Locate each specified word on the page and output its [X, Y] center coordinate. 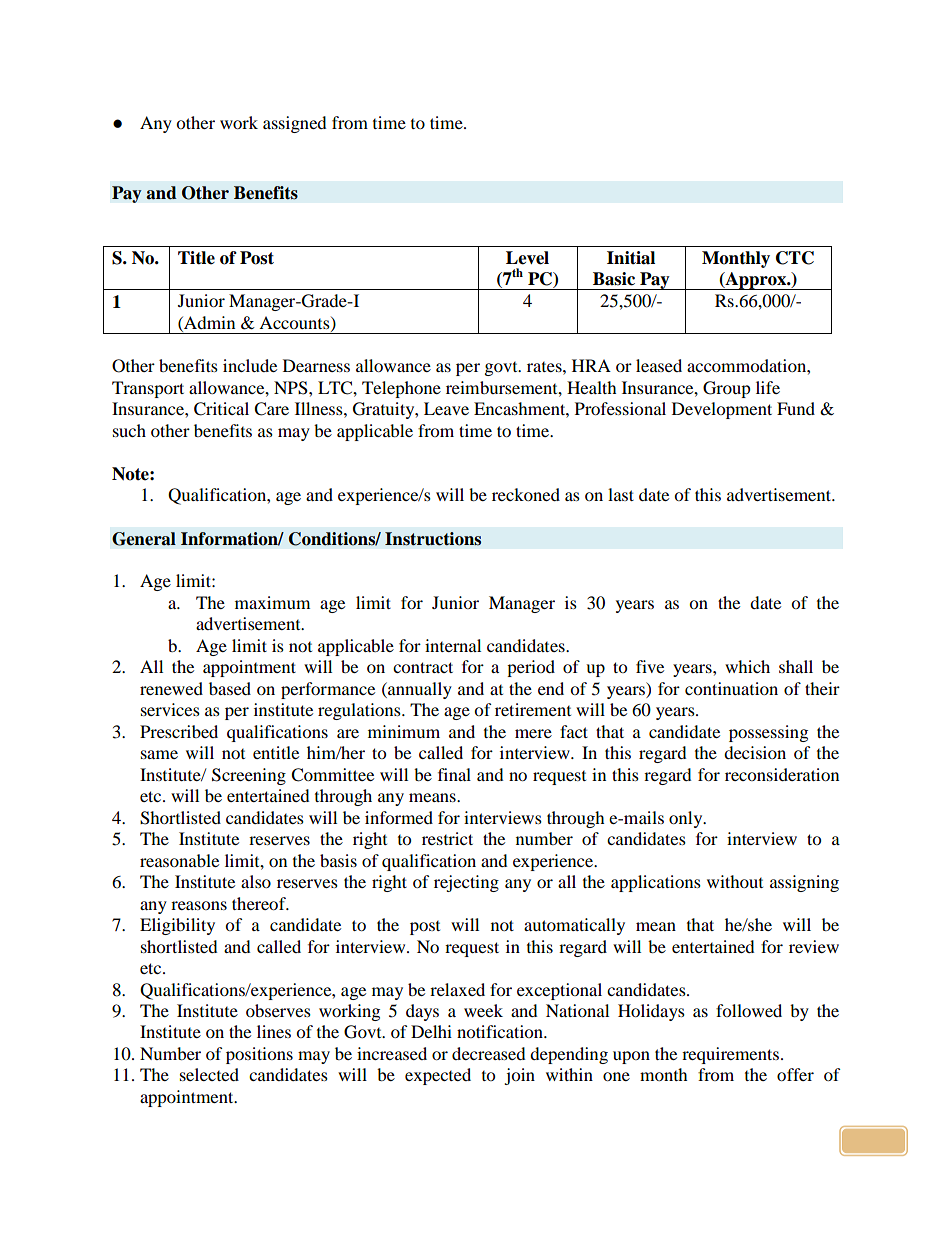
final [454, 774]
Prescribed [179, 731]
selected [209, 1074]
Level [527, 258]
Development [722, 410]
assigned [295, 124]
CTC [795, 258]
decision [755, 752]
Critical [221, 409]
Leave [446, 408]
